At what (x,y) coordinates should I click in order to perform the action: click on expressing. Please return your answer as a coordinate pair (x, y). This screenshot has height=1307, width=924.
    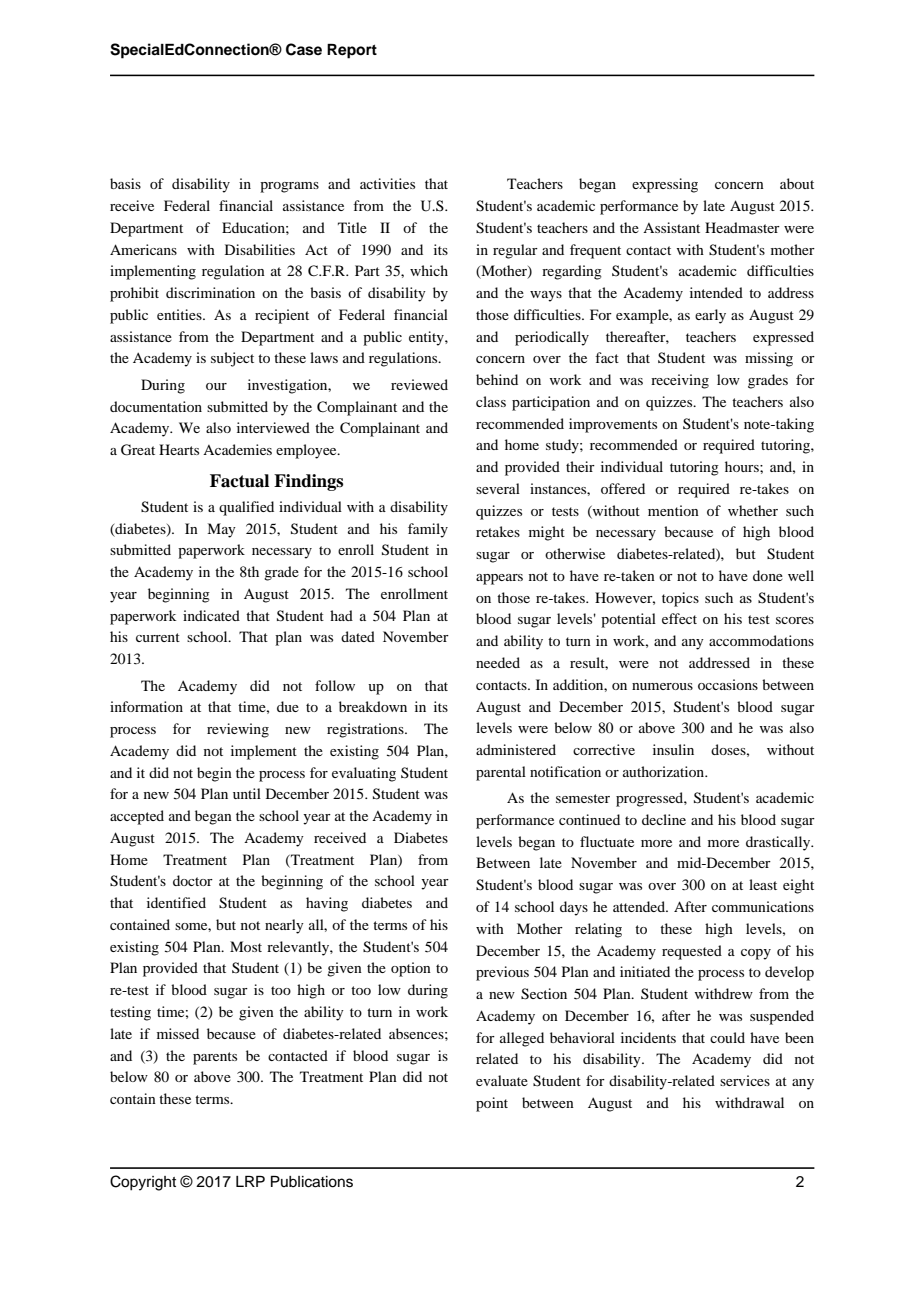
    Looking at the image, I should click on (665, 185).
